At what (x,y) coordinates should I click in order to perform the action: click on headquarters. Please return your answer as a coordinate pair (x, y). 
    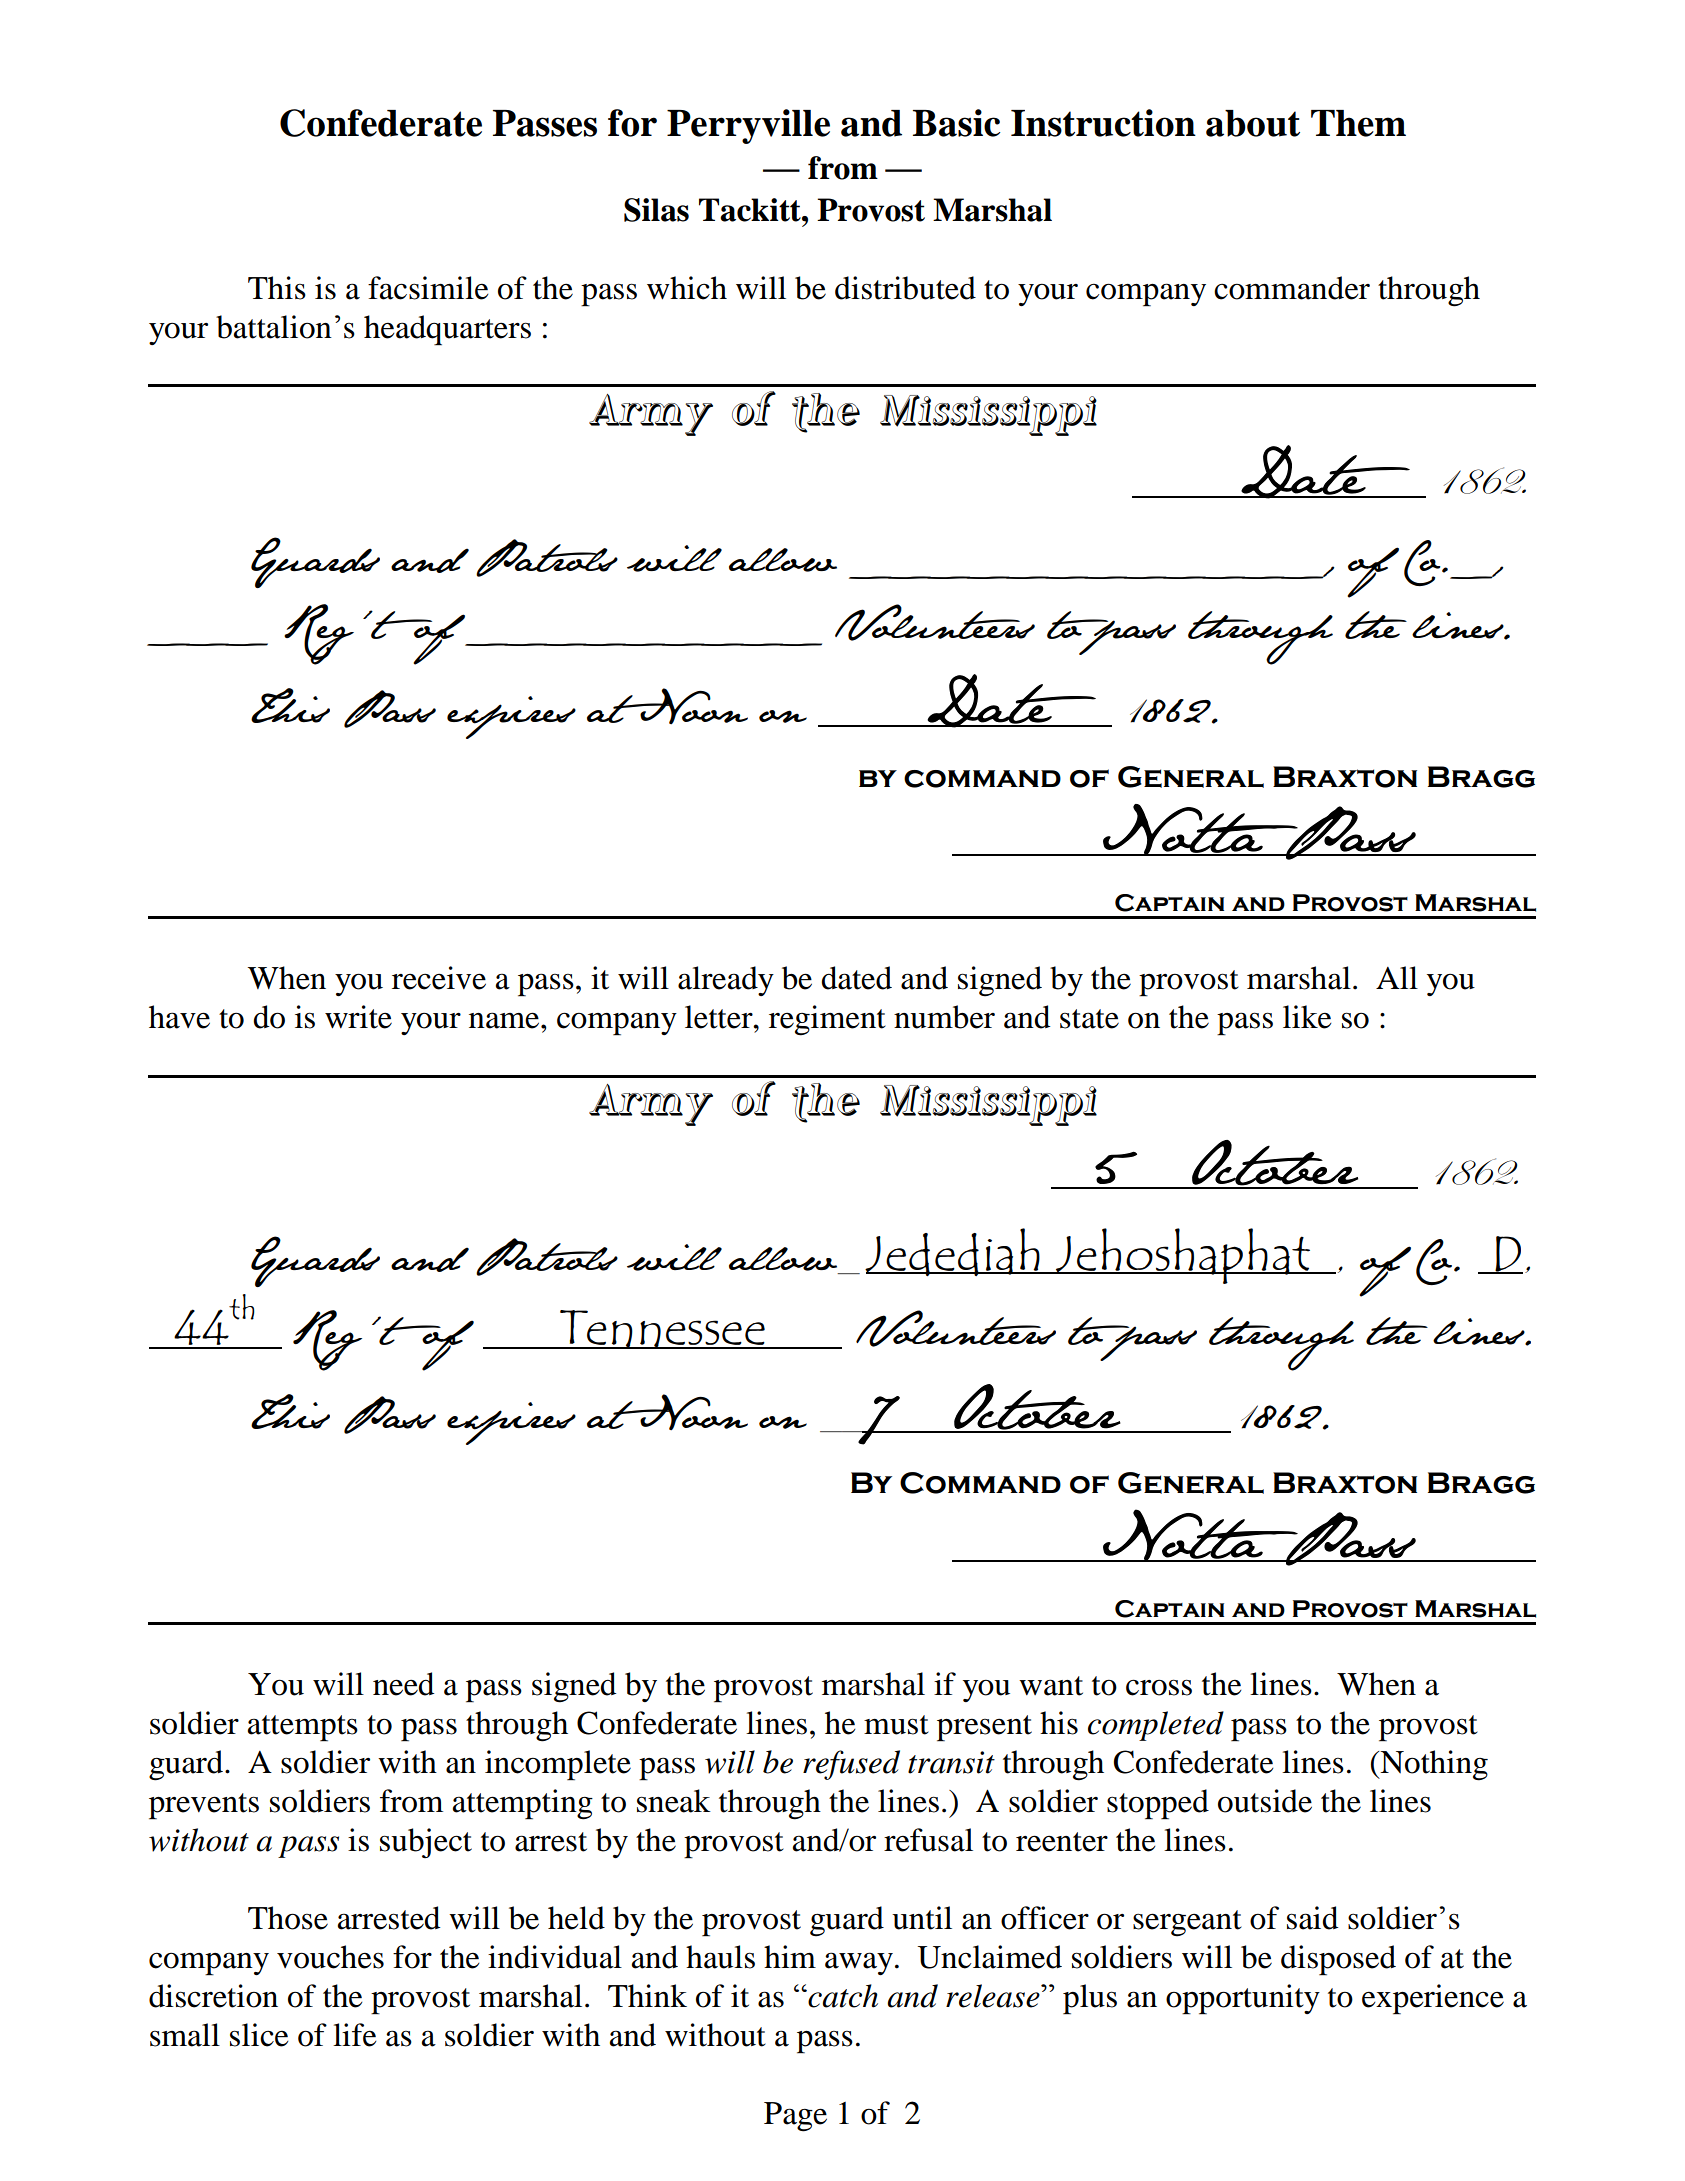
    Looking at the image, I should click on (447, 330).
